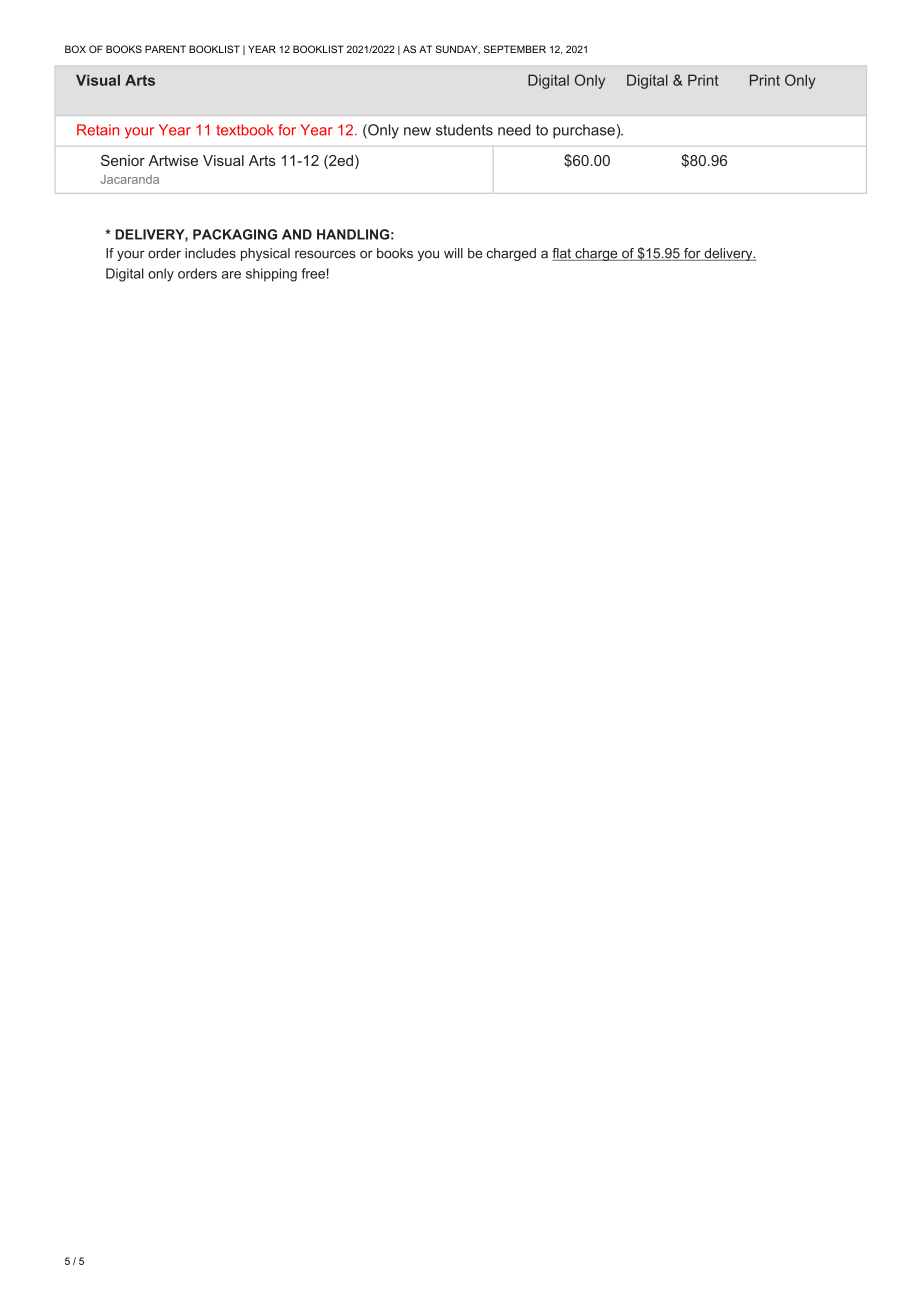 The image size is (924, 1308). Describe the element at coordinates (210, 253) in the document. I see `includes` at that location.
